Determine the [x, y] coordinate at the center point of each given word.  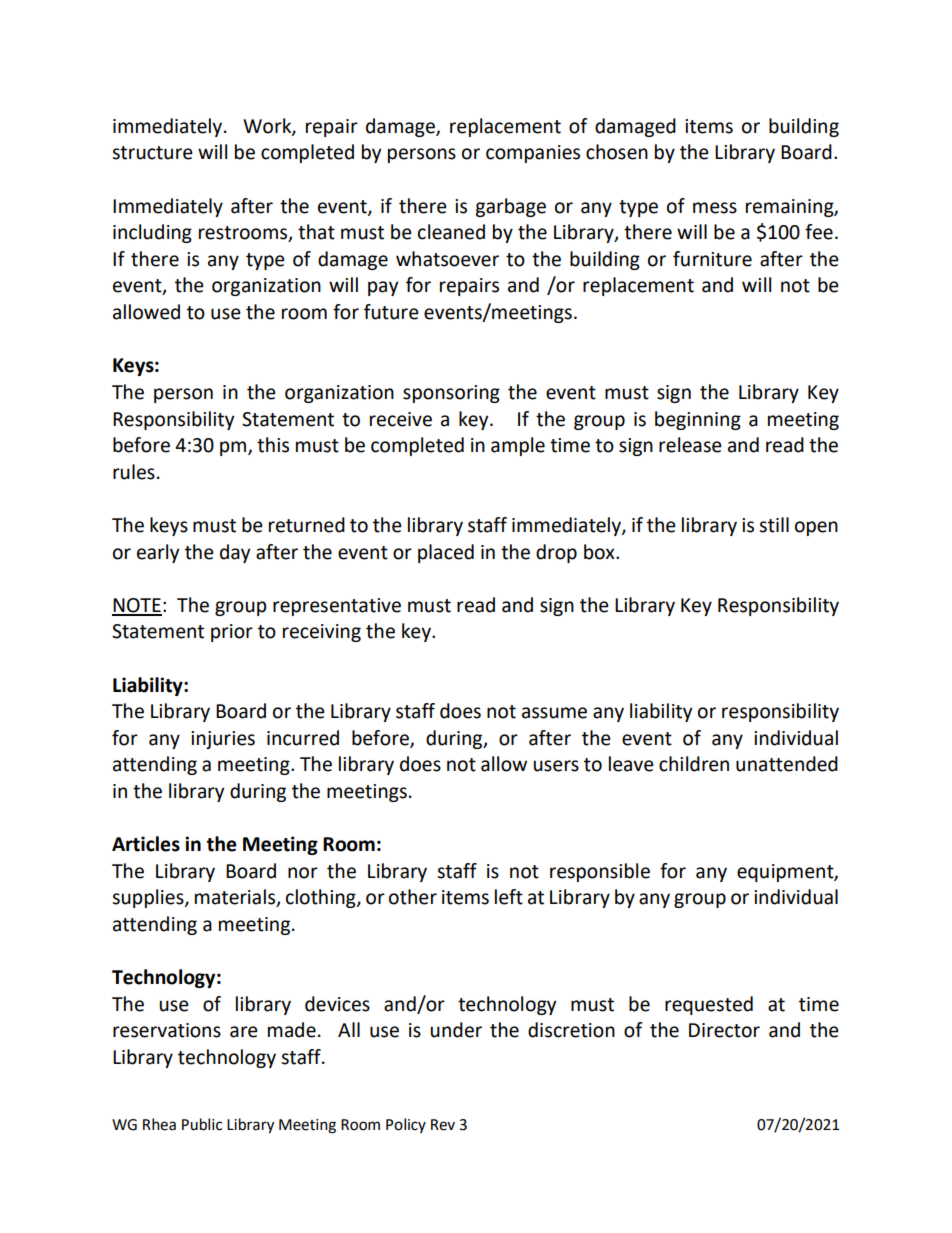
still [774, 525]
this [273, 445]
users [556, 766]
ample [518, 446]
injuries [223, 740]
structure [152, 153]
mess [715, 208]
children [694, 764]
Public [202, 1124]
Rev [443, 1125]
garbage [510, 207]
